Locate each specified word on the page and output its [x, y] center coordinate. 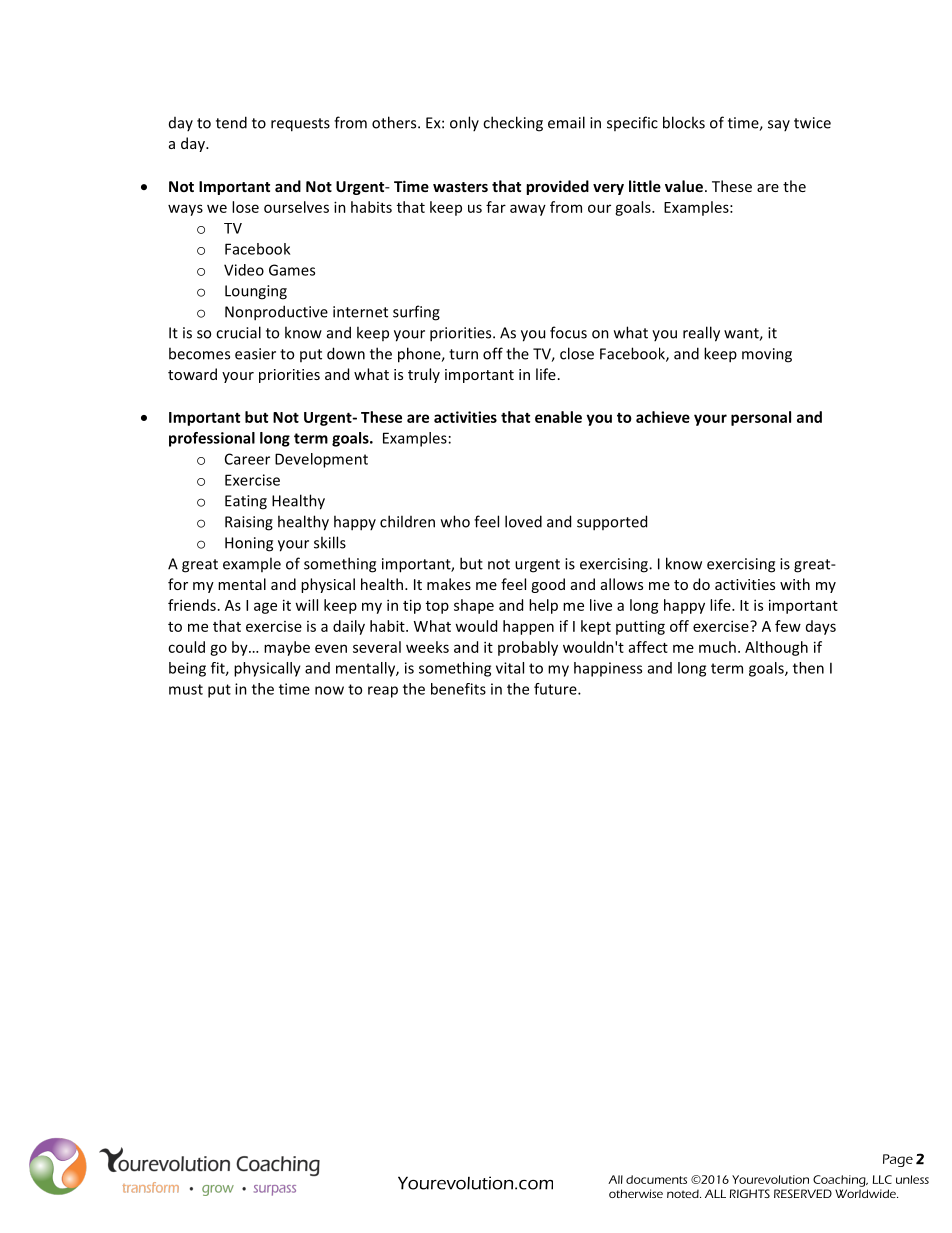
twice [812, 123]
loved [523, 521]
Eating [246, 502]
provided [557, 187]
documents [656, 1179]
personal [761, 418]
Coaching [840, 1181]
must [186, 689]
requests [300, 125]
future [556, 689]
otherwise [636, 1193]
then [808, 668]
